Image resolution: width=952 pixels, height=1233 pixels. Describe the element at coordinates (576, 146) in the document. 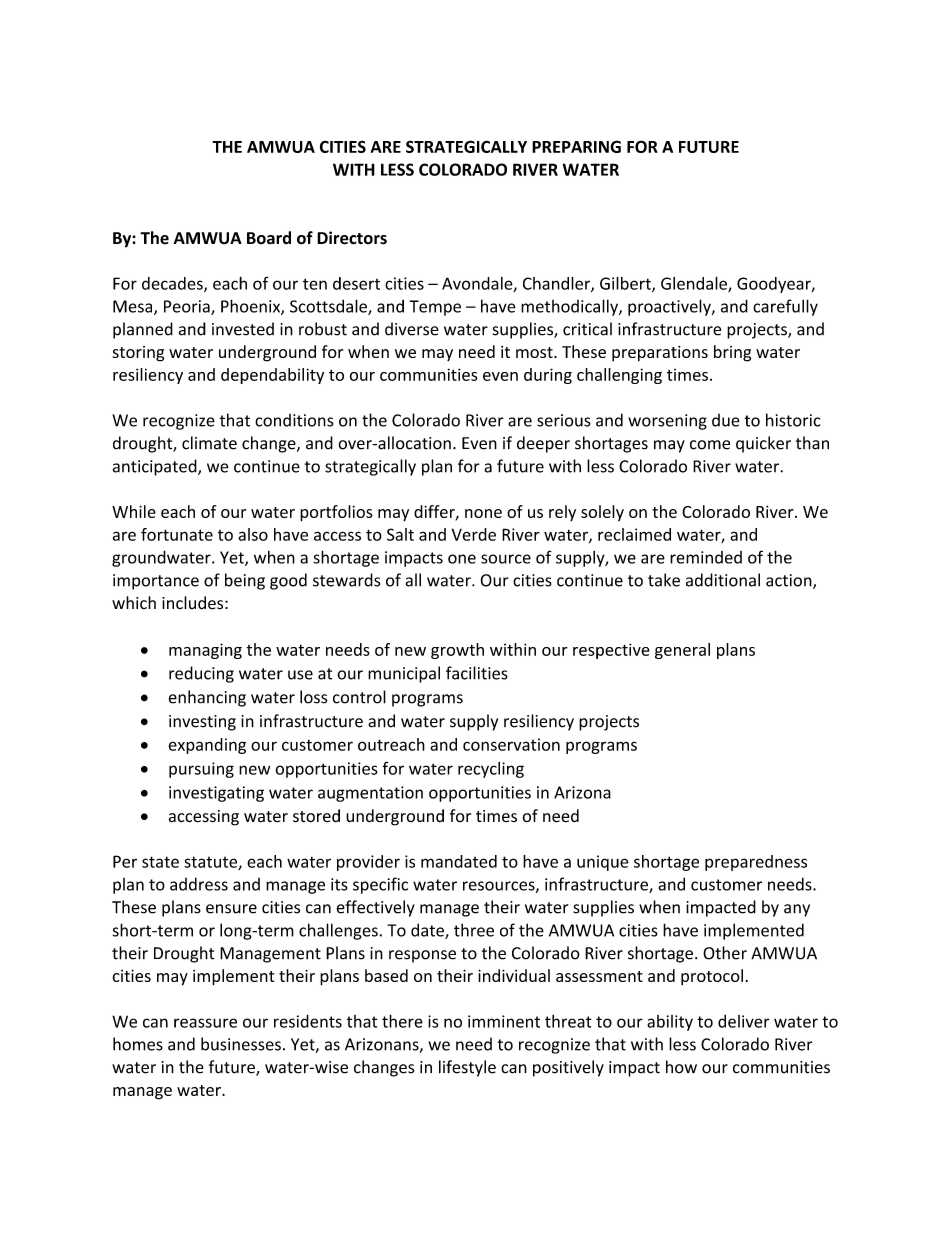

I see `PREPARING` at that location.
